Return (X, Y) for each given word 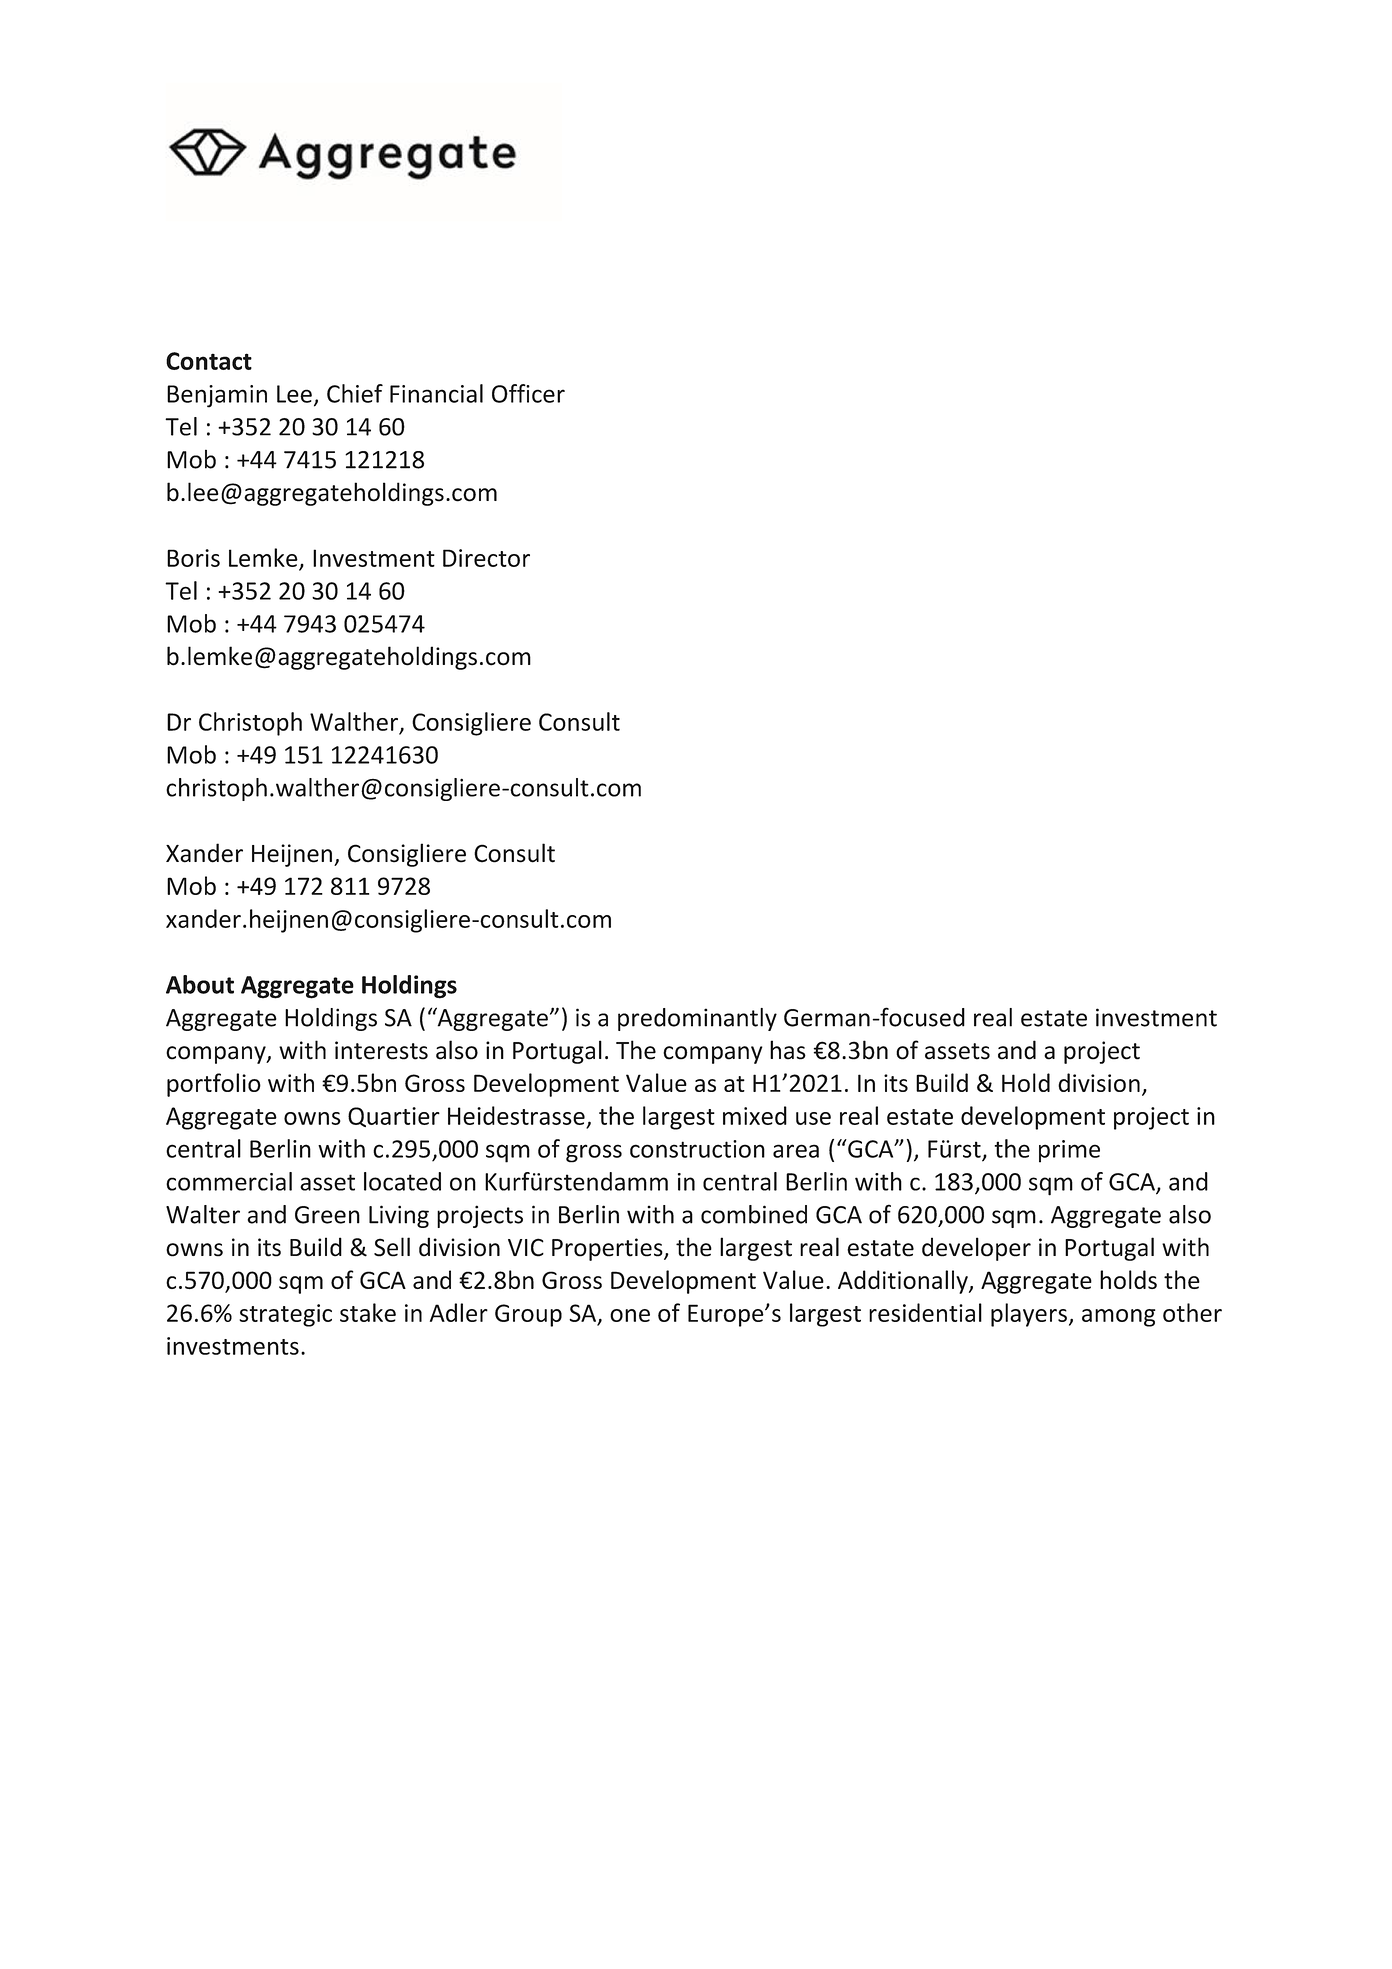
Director (486, 558)
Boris (193, 558)
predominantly (697, 1019)
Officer (528, 393)
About (200, 984)
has (788, 1050)
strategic (285, 1315)
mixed (755, 1115)
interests (381, 1050)
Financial (436, 393)
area (796, 1151)
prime (1069, 1151)
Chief (355, 393)
